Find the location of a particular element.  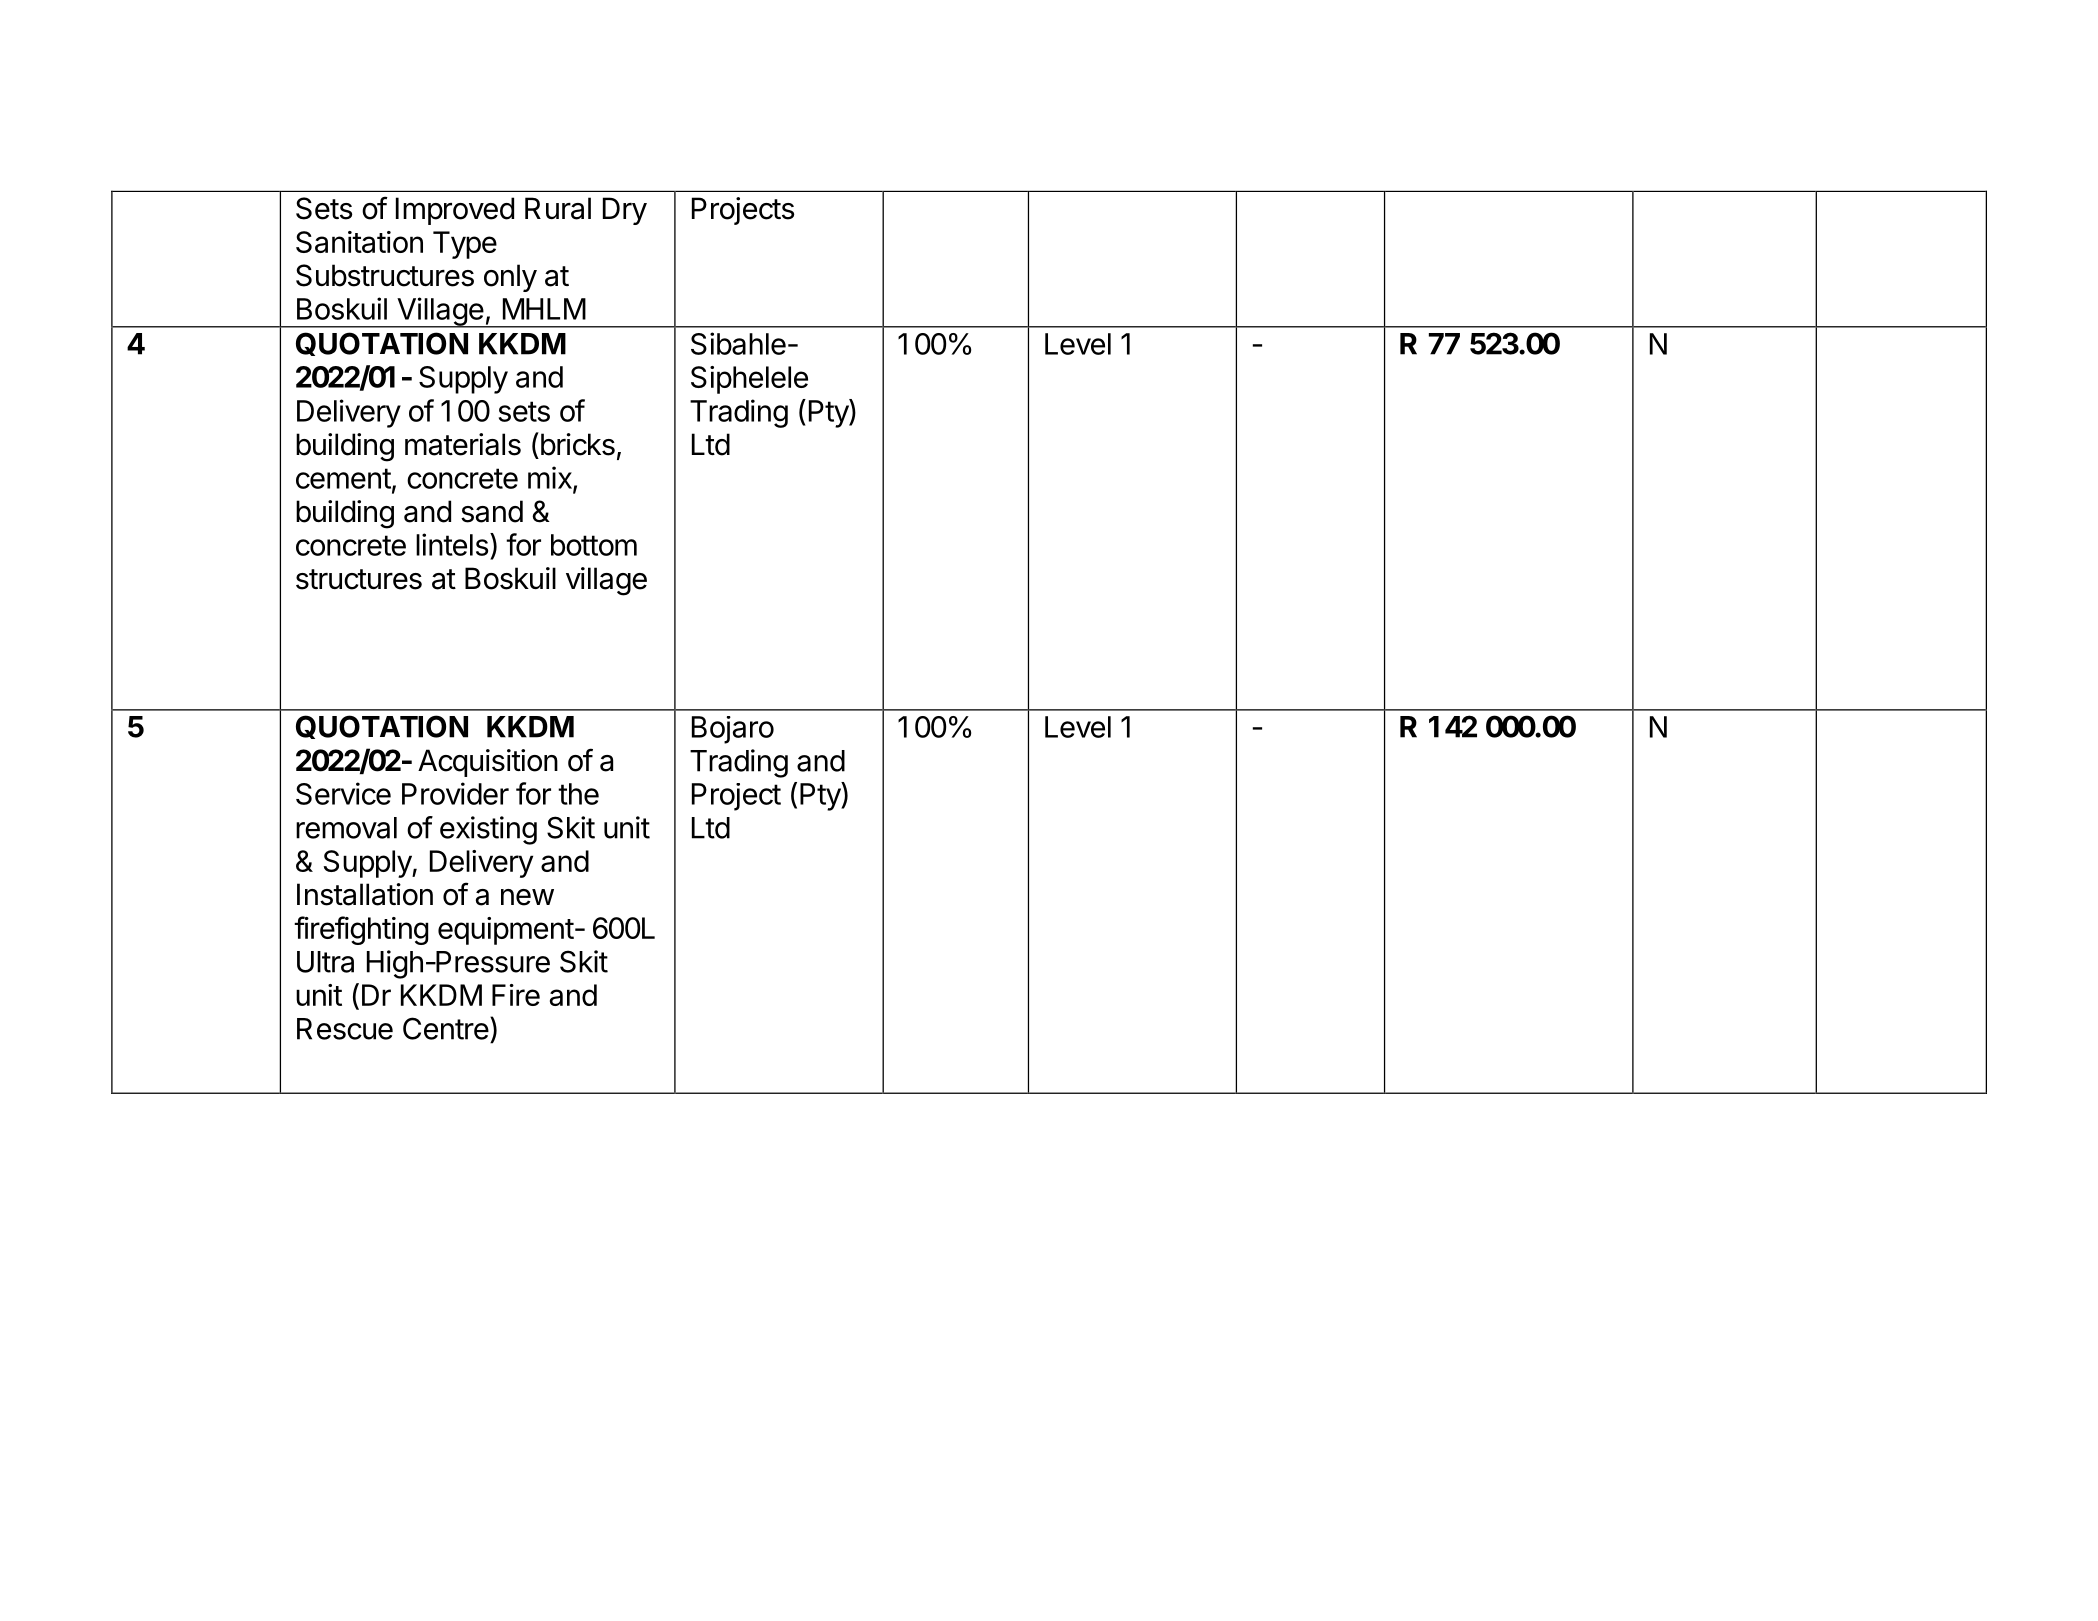

existing is located at coordinates (488, 830).
